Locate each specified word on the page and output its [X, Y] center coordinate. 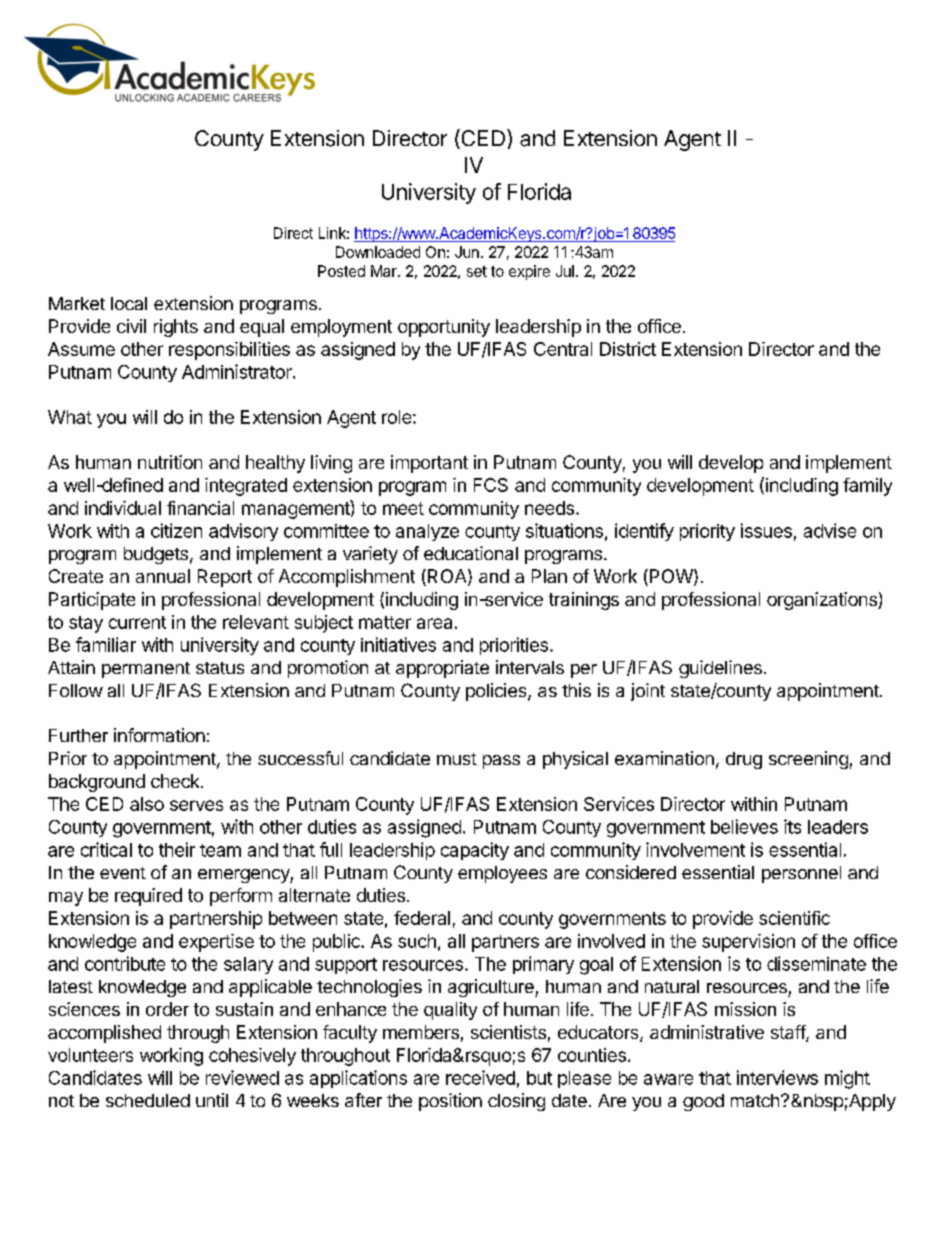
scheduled [148, 1100]
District [628, 349]
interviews [777, 1077]
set [477, 271]
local [129, 303]
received [480, 1077]
